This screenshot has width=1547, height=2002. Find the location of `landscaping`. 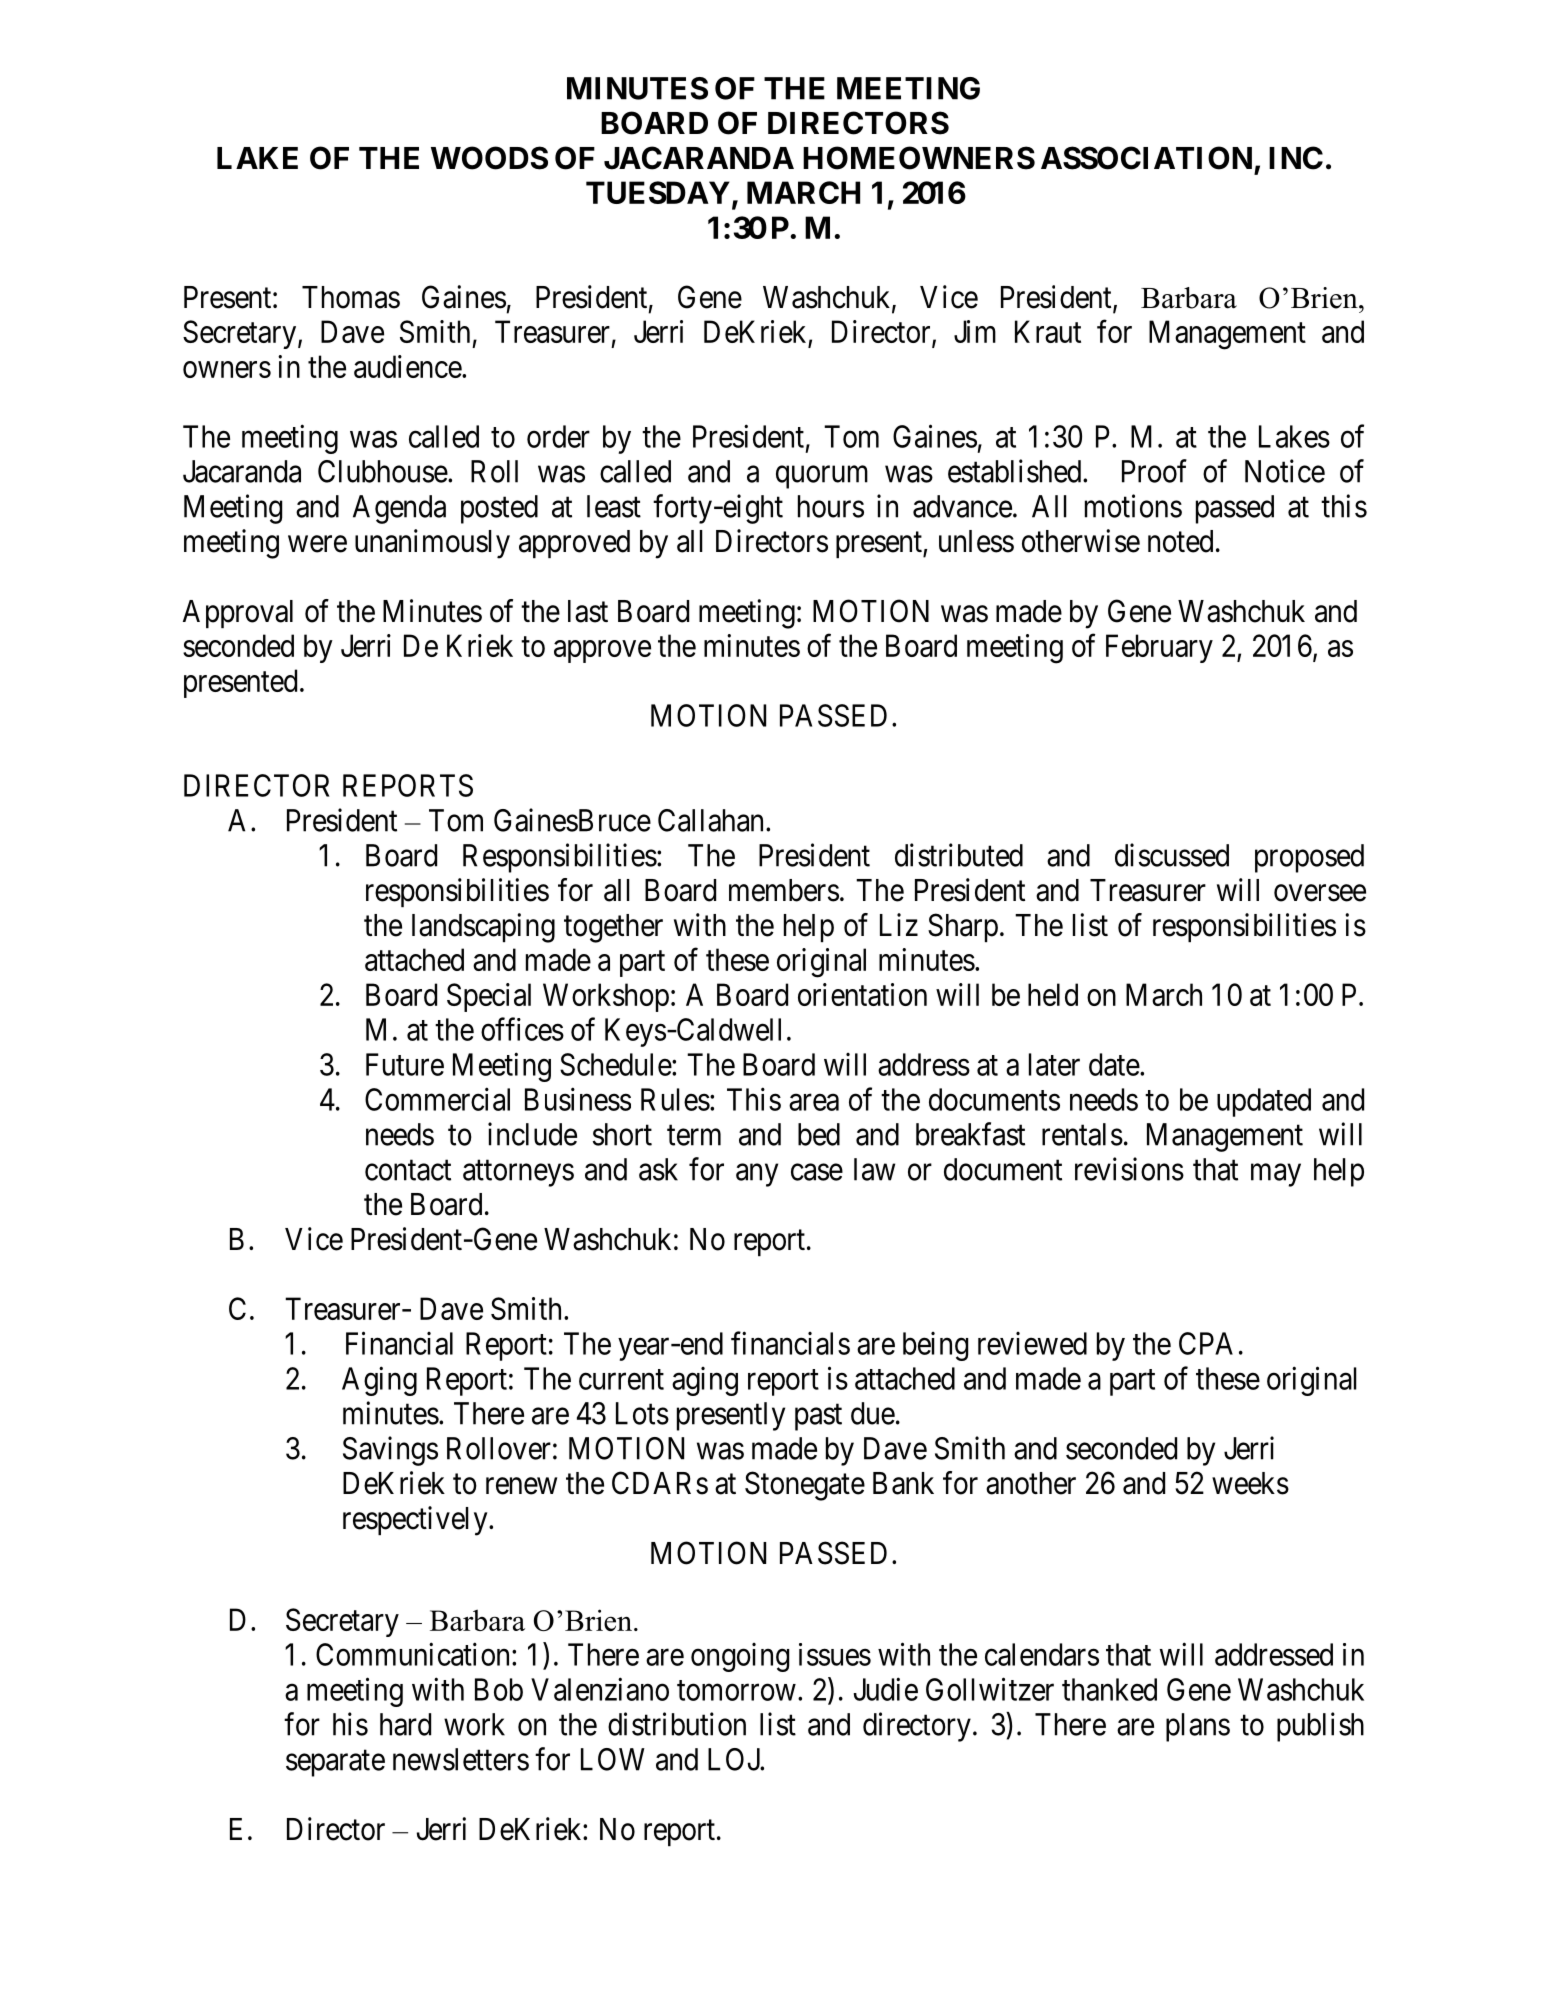

landscaping is located at coordinates (483, 928).
